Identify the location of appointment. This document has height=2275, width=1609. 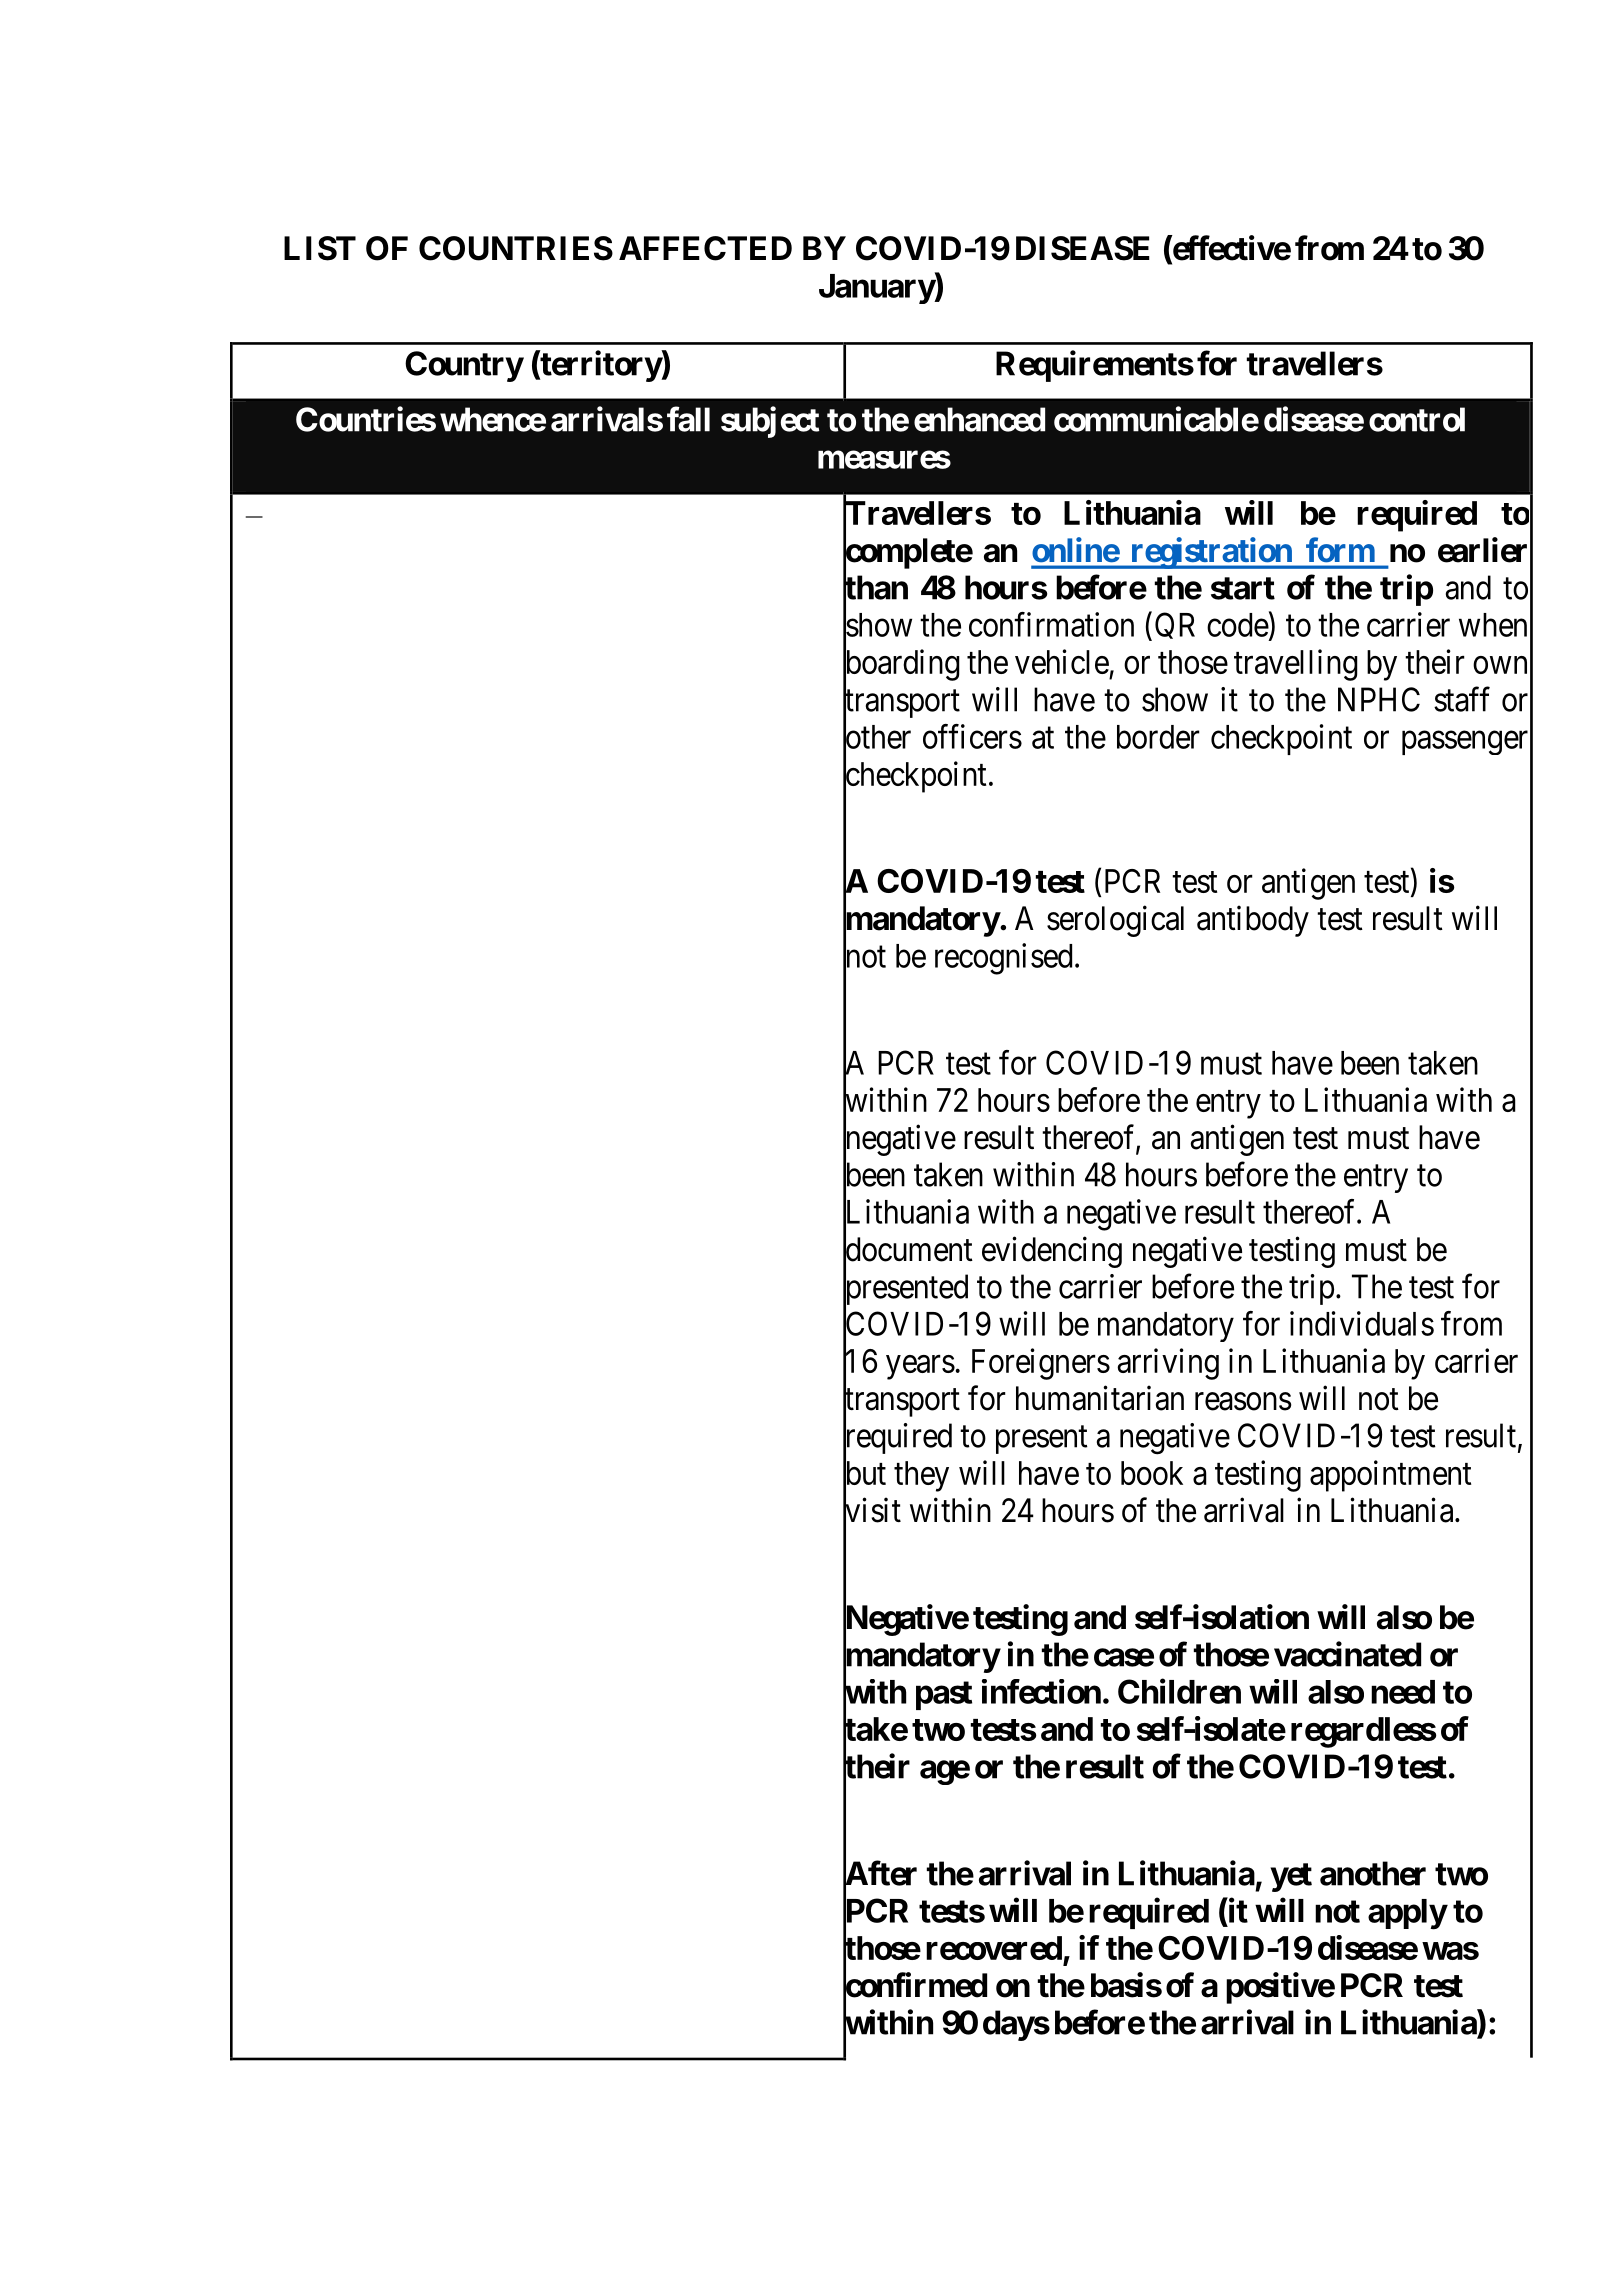
(1390, 1476).
